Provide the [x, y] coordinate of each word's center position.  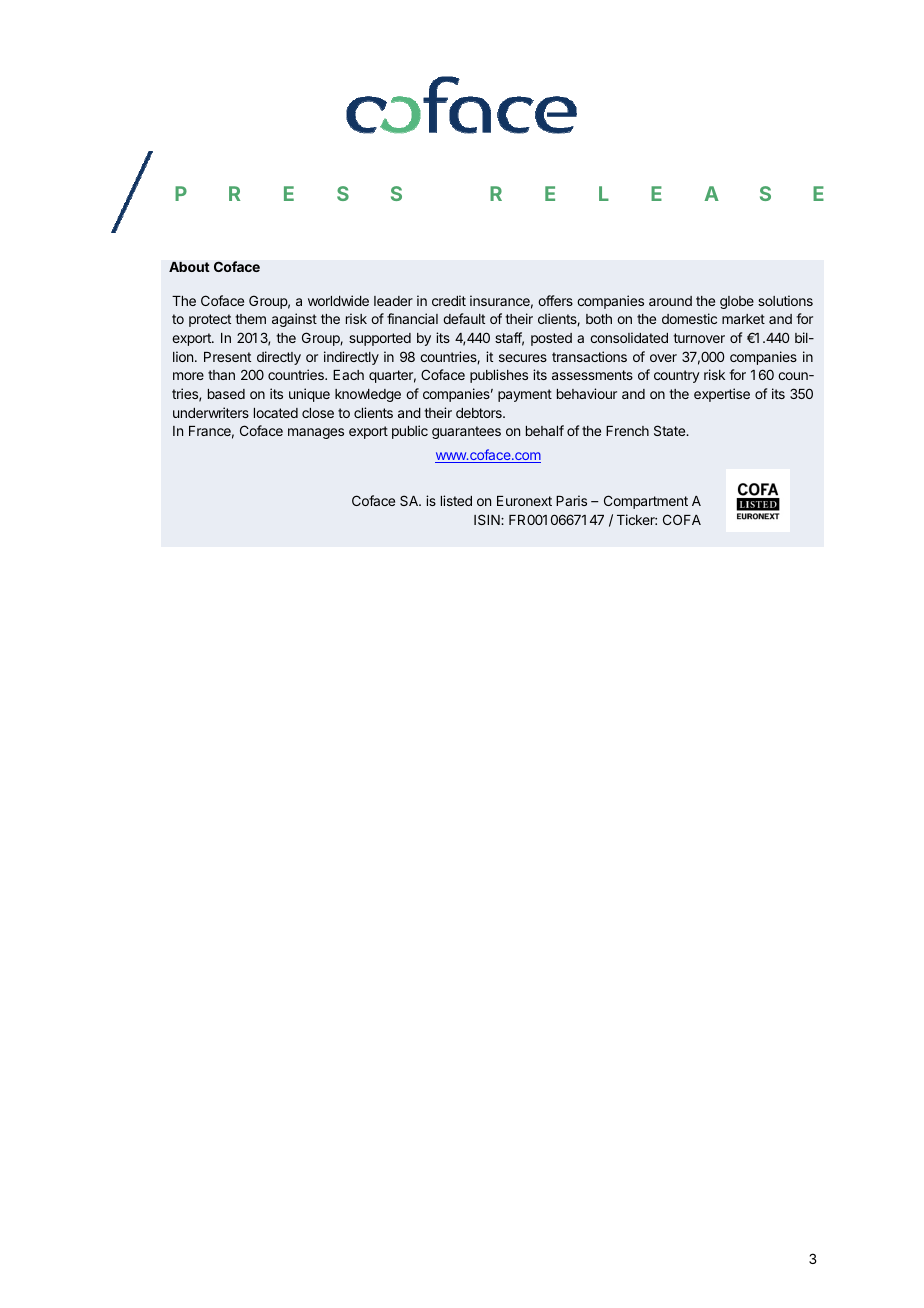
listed [456, 500]
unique [309, 395]
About [189, 266]
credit [449, 300]
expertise [722, 395]
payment [525, 395]
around [670, 301]
